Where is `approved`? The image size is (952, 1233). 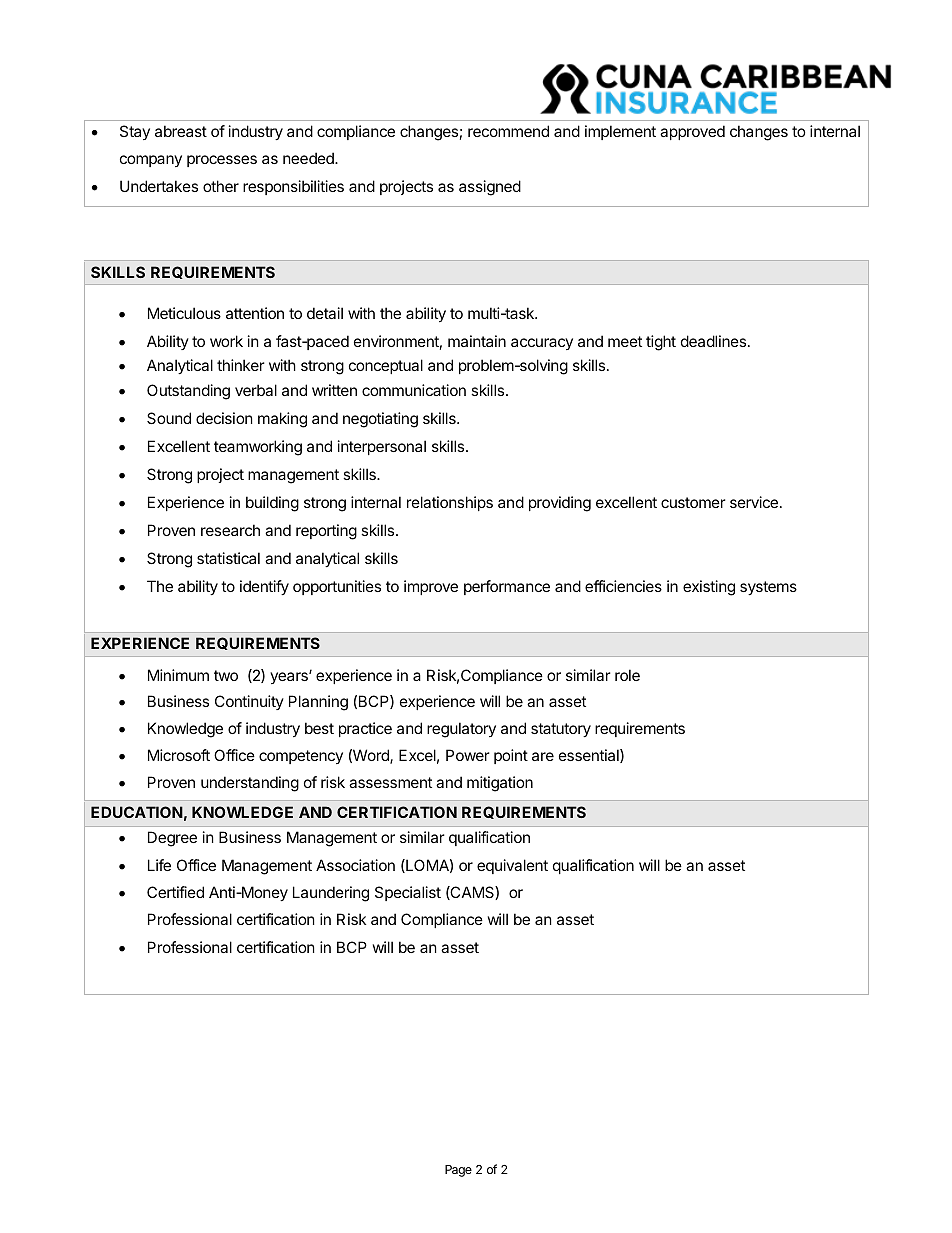
approved is located at coordinates (692, 132).
